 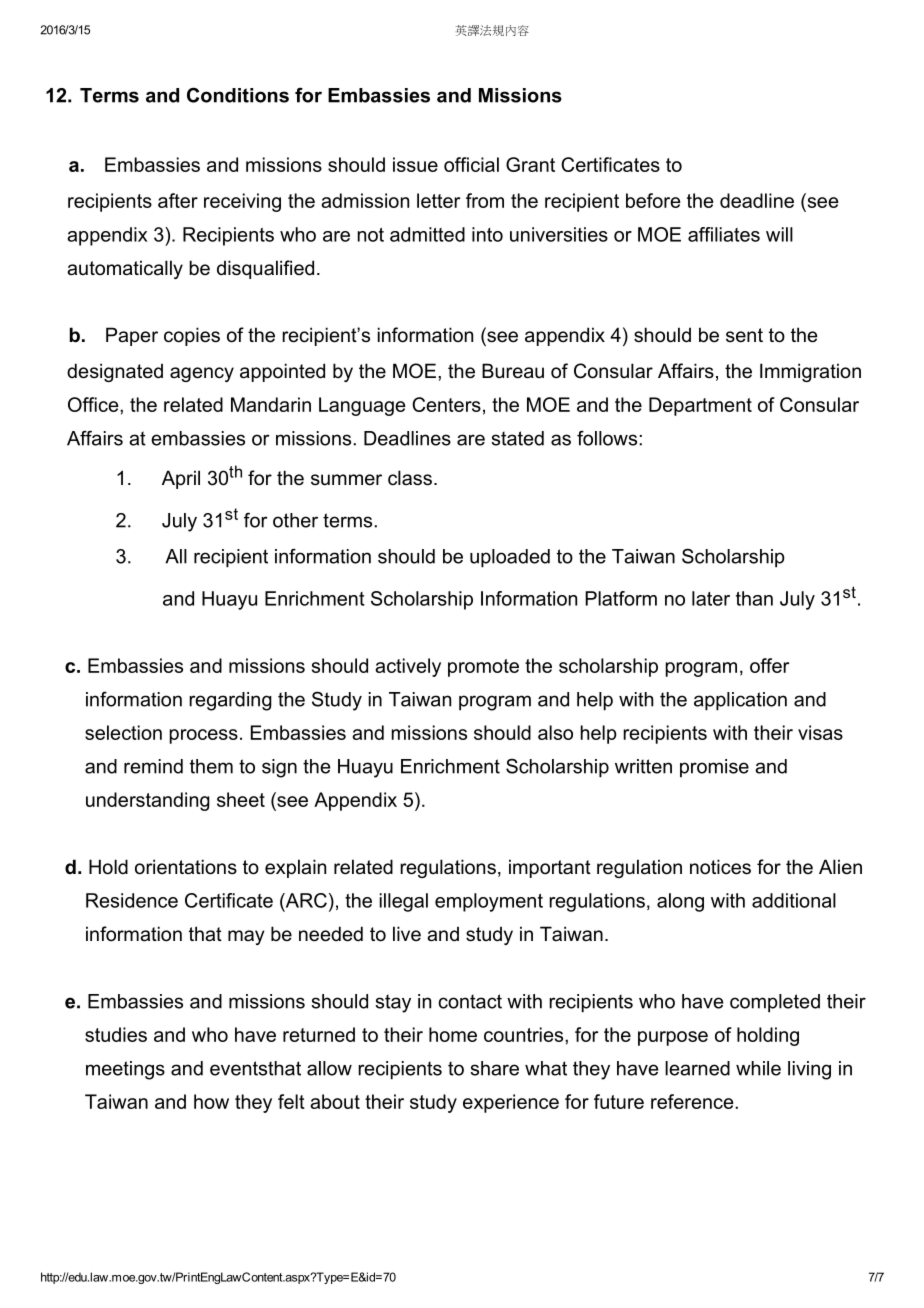 I want to click on agency, so click(x=202, y=374).
